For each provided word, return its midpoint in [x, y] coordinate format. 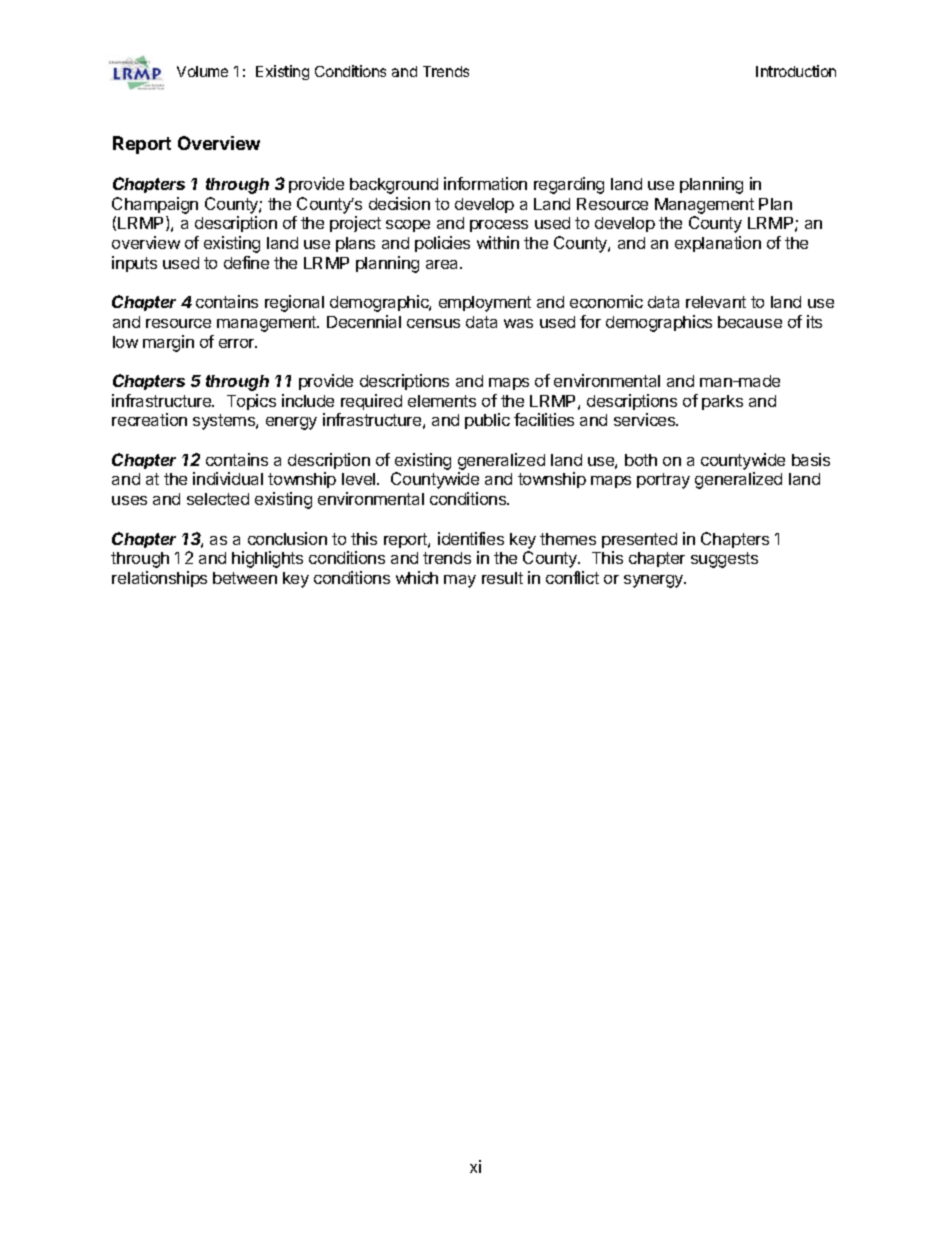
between [245, 578]
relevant [716, 302]
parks [722, 402]
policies [442, 244]
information [485, 183]
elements [442, 401]
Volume [202, 71]
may [460, 581]
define [246, 262]
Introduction [796, 71]
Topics [251, 402]
